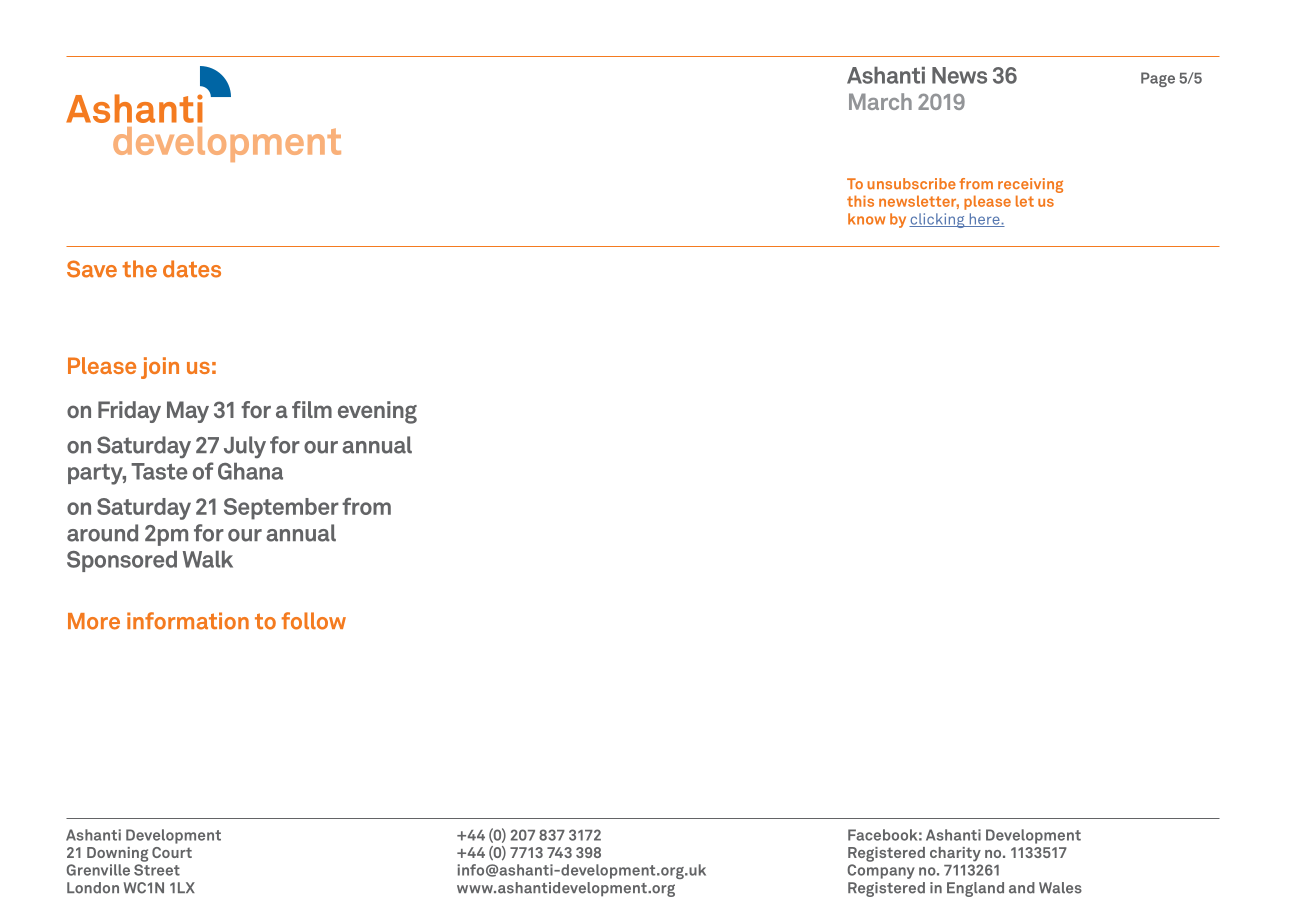 The height and width of the screenshot is (924, 1308). I want to click on Ghana, so click(250, 471).
